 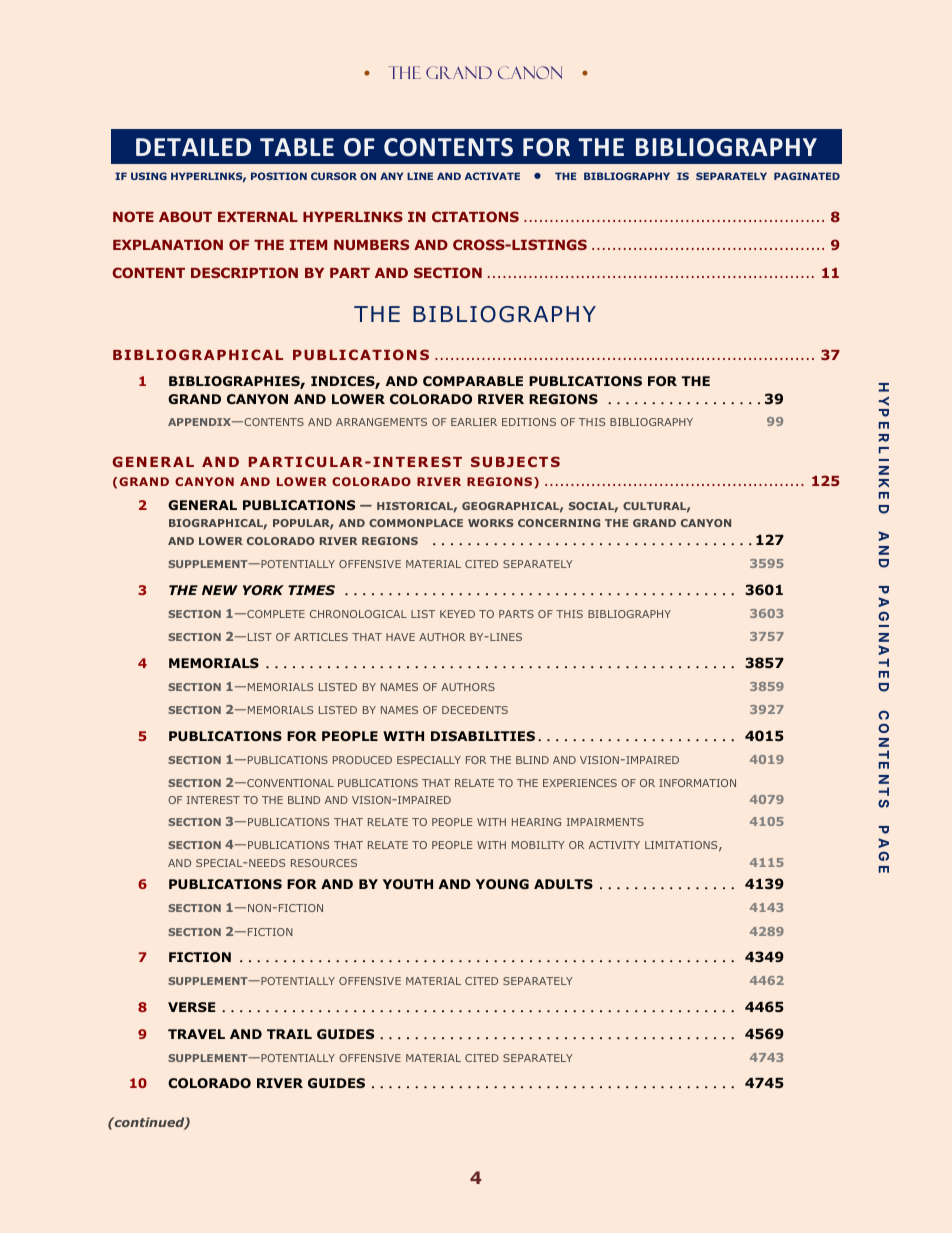 I want to click on TRAIL, so click(x=289, y=1034).
